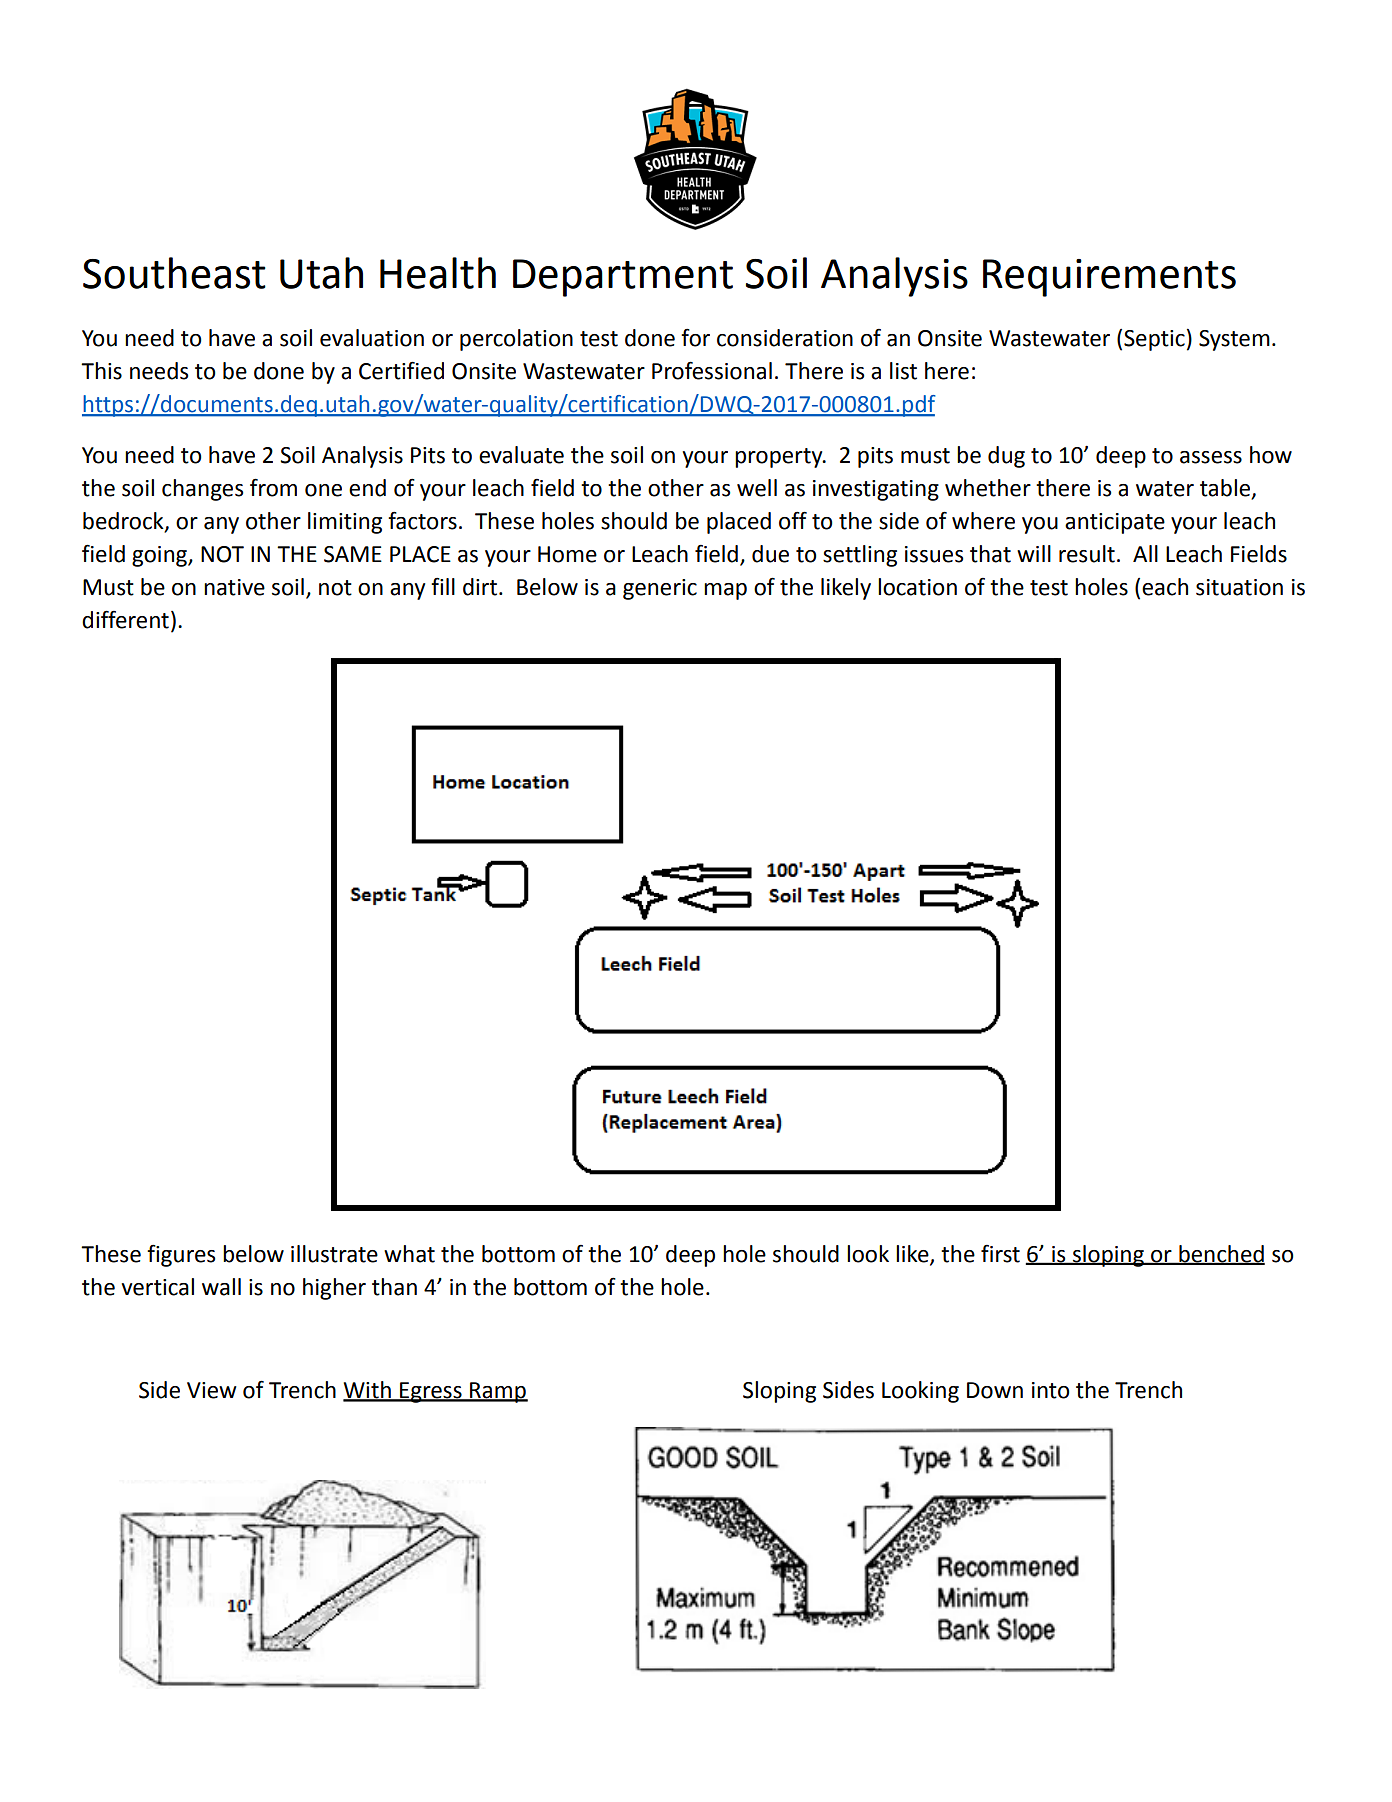 The width and height of the document is (1392, 1802). I want to click on benched, so click(1221, 1255).
